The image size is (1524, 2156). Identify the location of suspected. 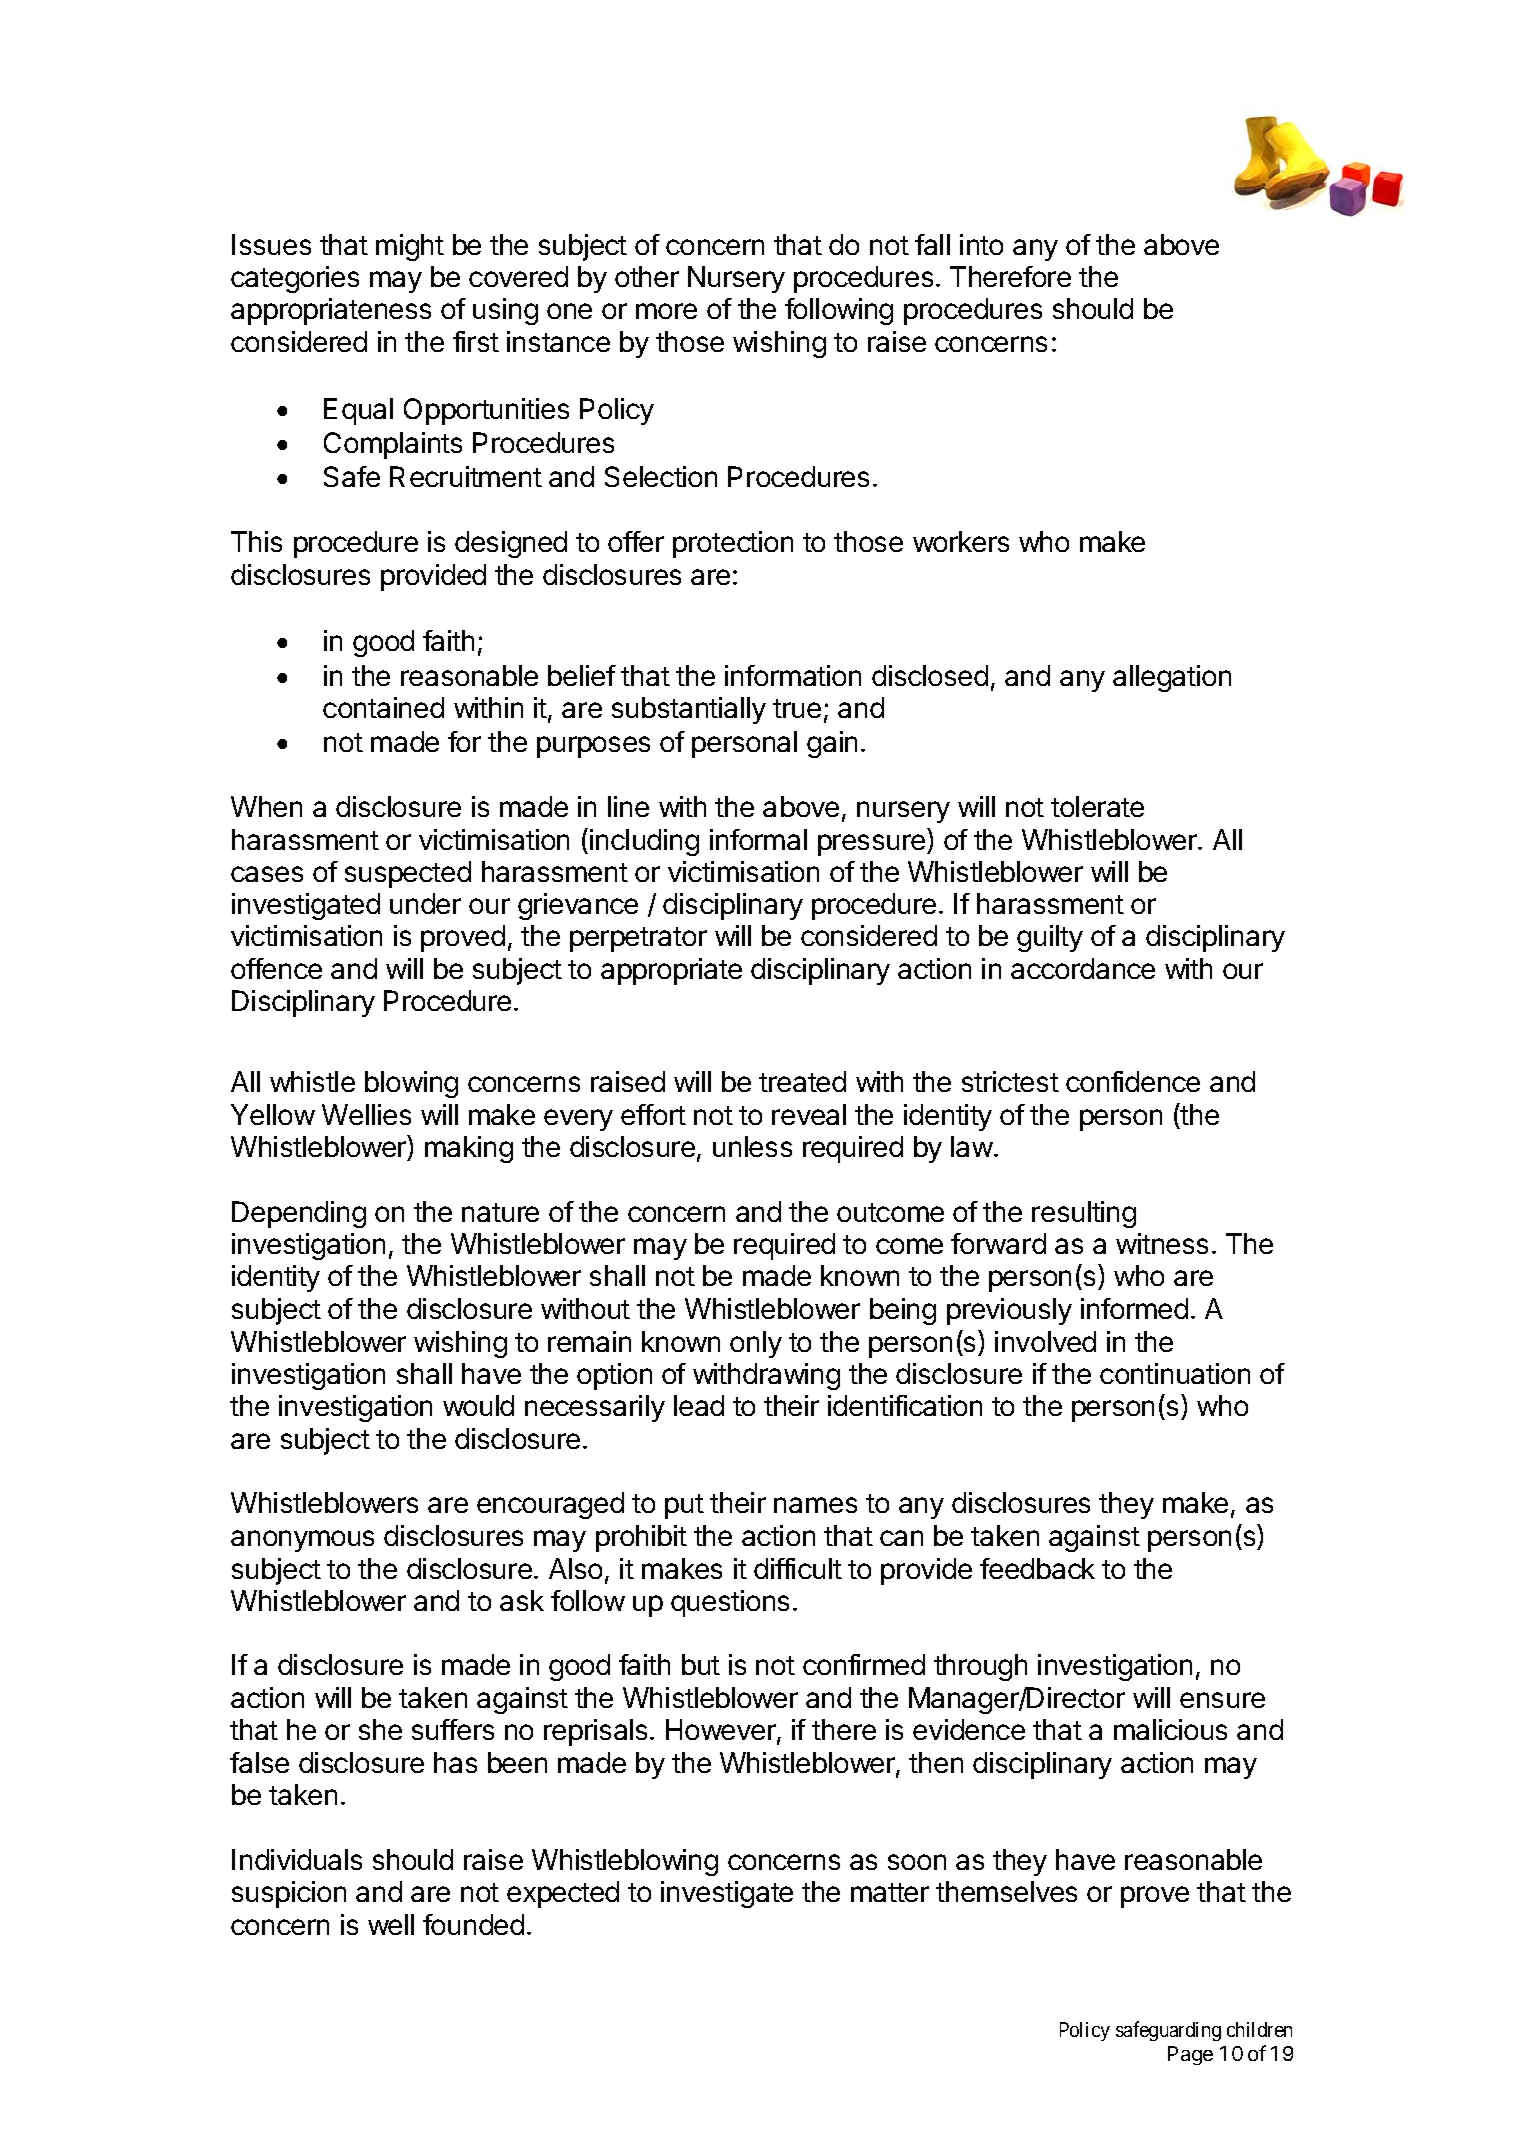
(408, 874).
